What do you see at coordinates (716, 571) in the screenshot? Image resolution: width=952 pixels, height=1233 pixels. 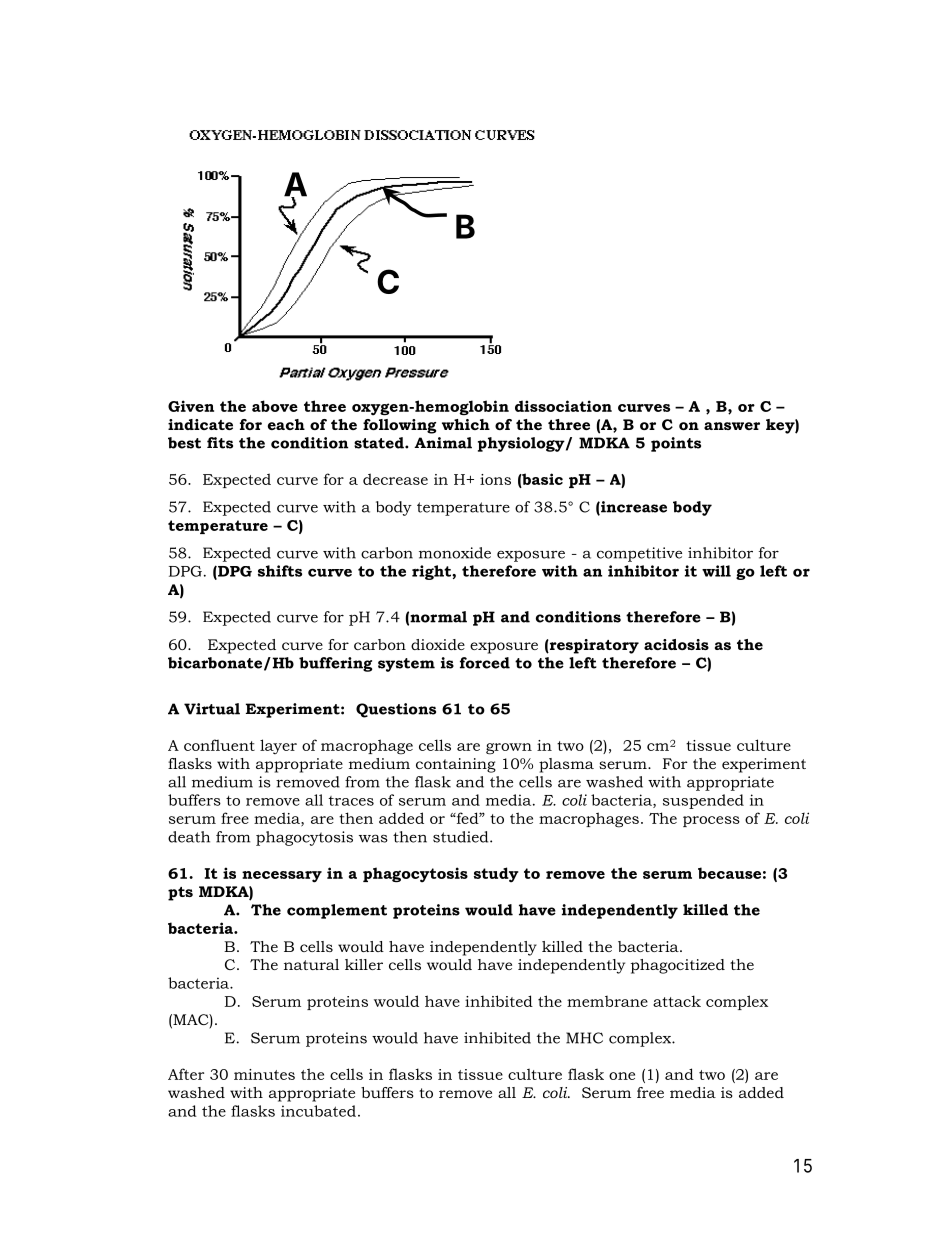 I see `will` at bounding box center [716, 571].
